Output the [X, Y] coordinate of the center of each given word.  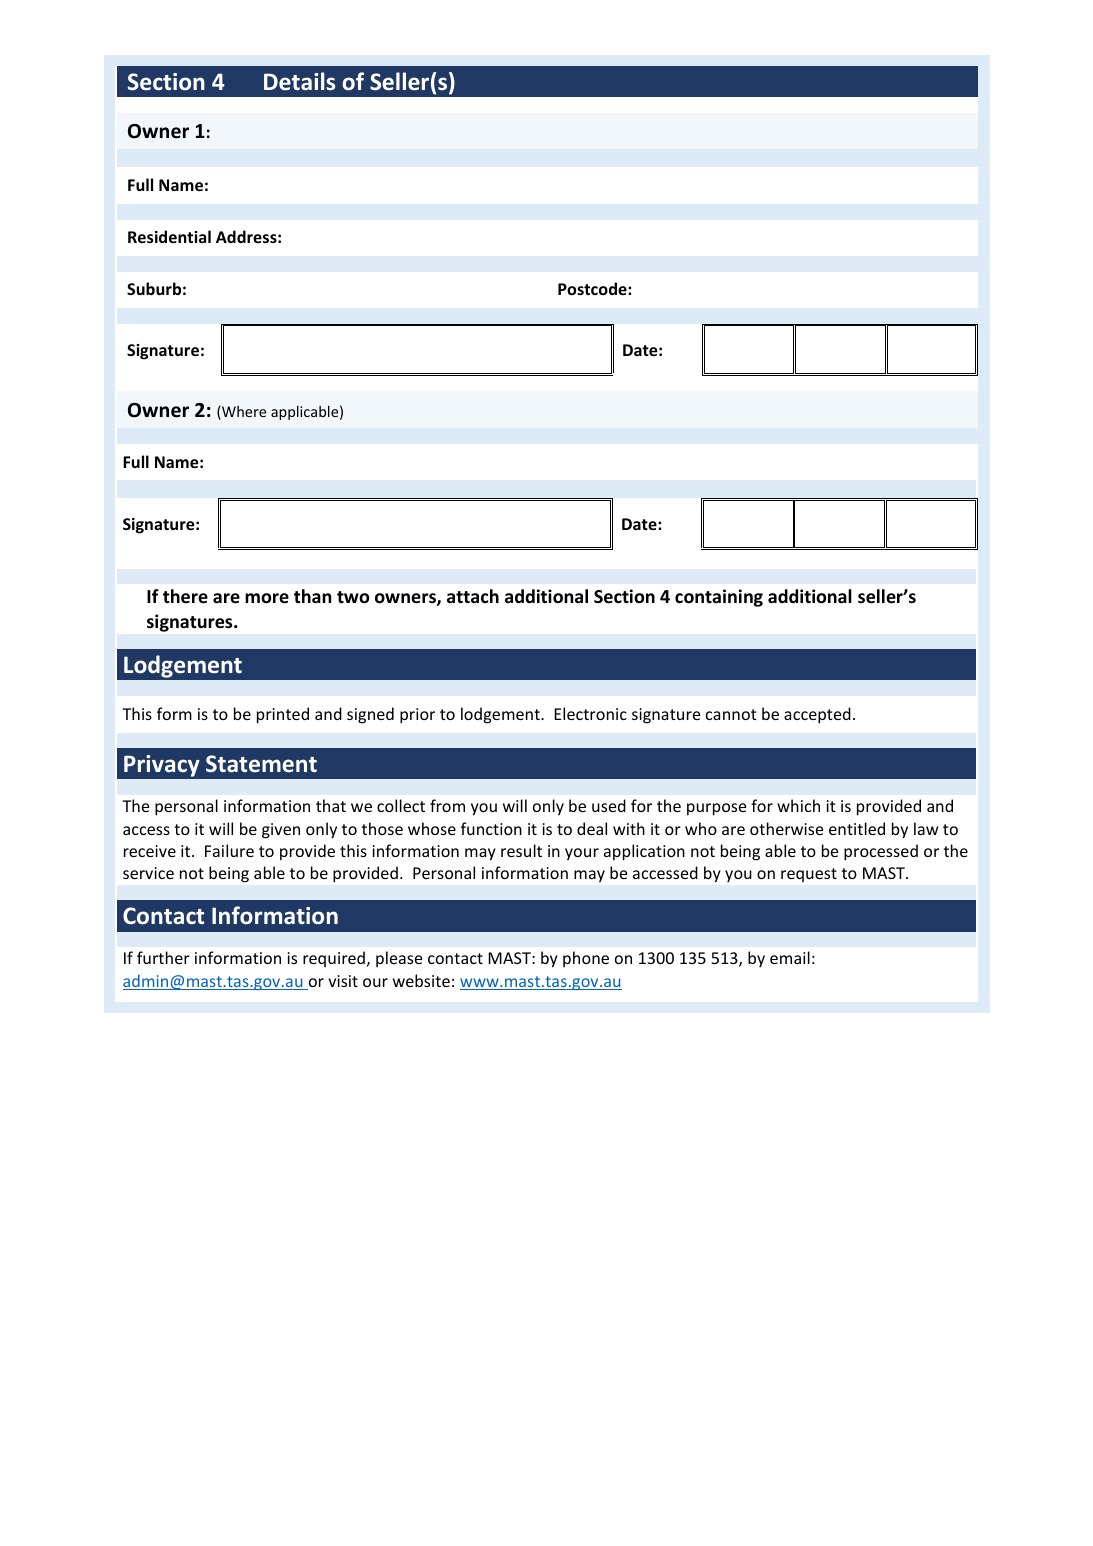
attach [473, 596]
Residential [169, 236]
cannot [731, 714]
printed [283, 715]
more [267, 598]
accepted [817, 715]
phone [586, 959]
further [163, 957]
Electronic [590, 713]
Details [299, 81]
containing [719, 598]
